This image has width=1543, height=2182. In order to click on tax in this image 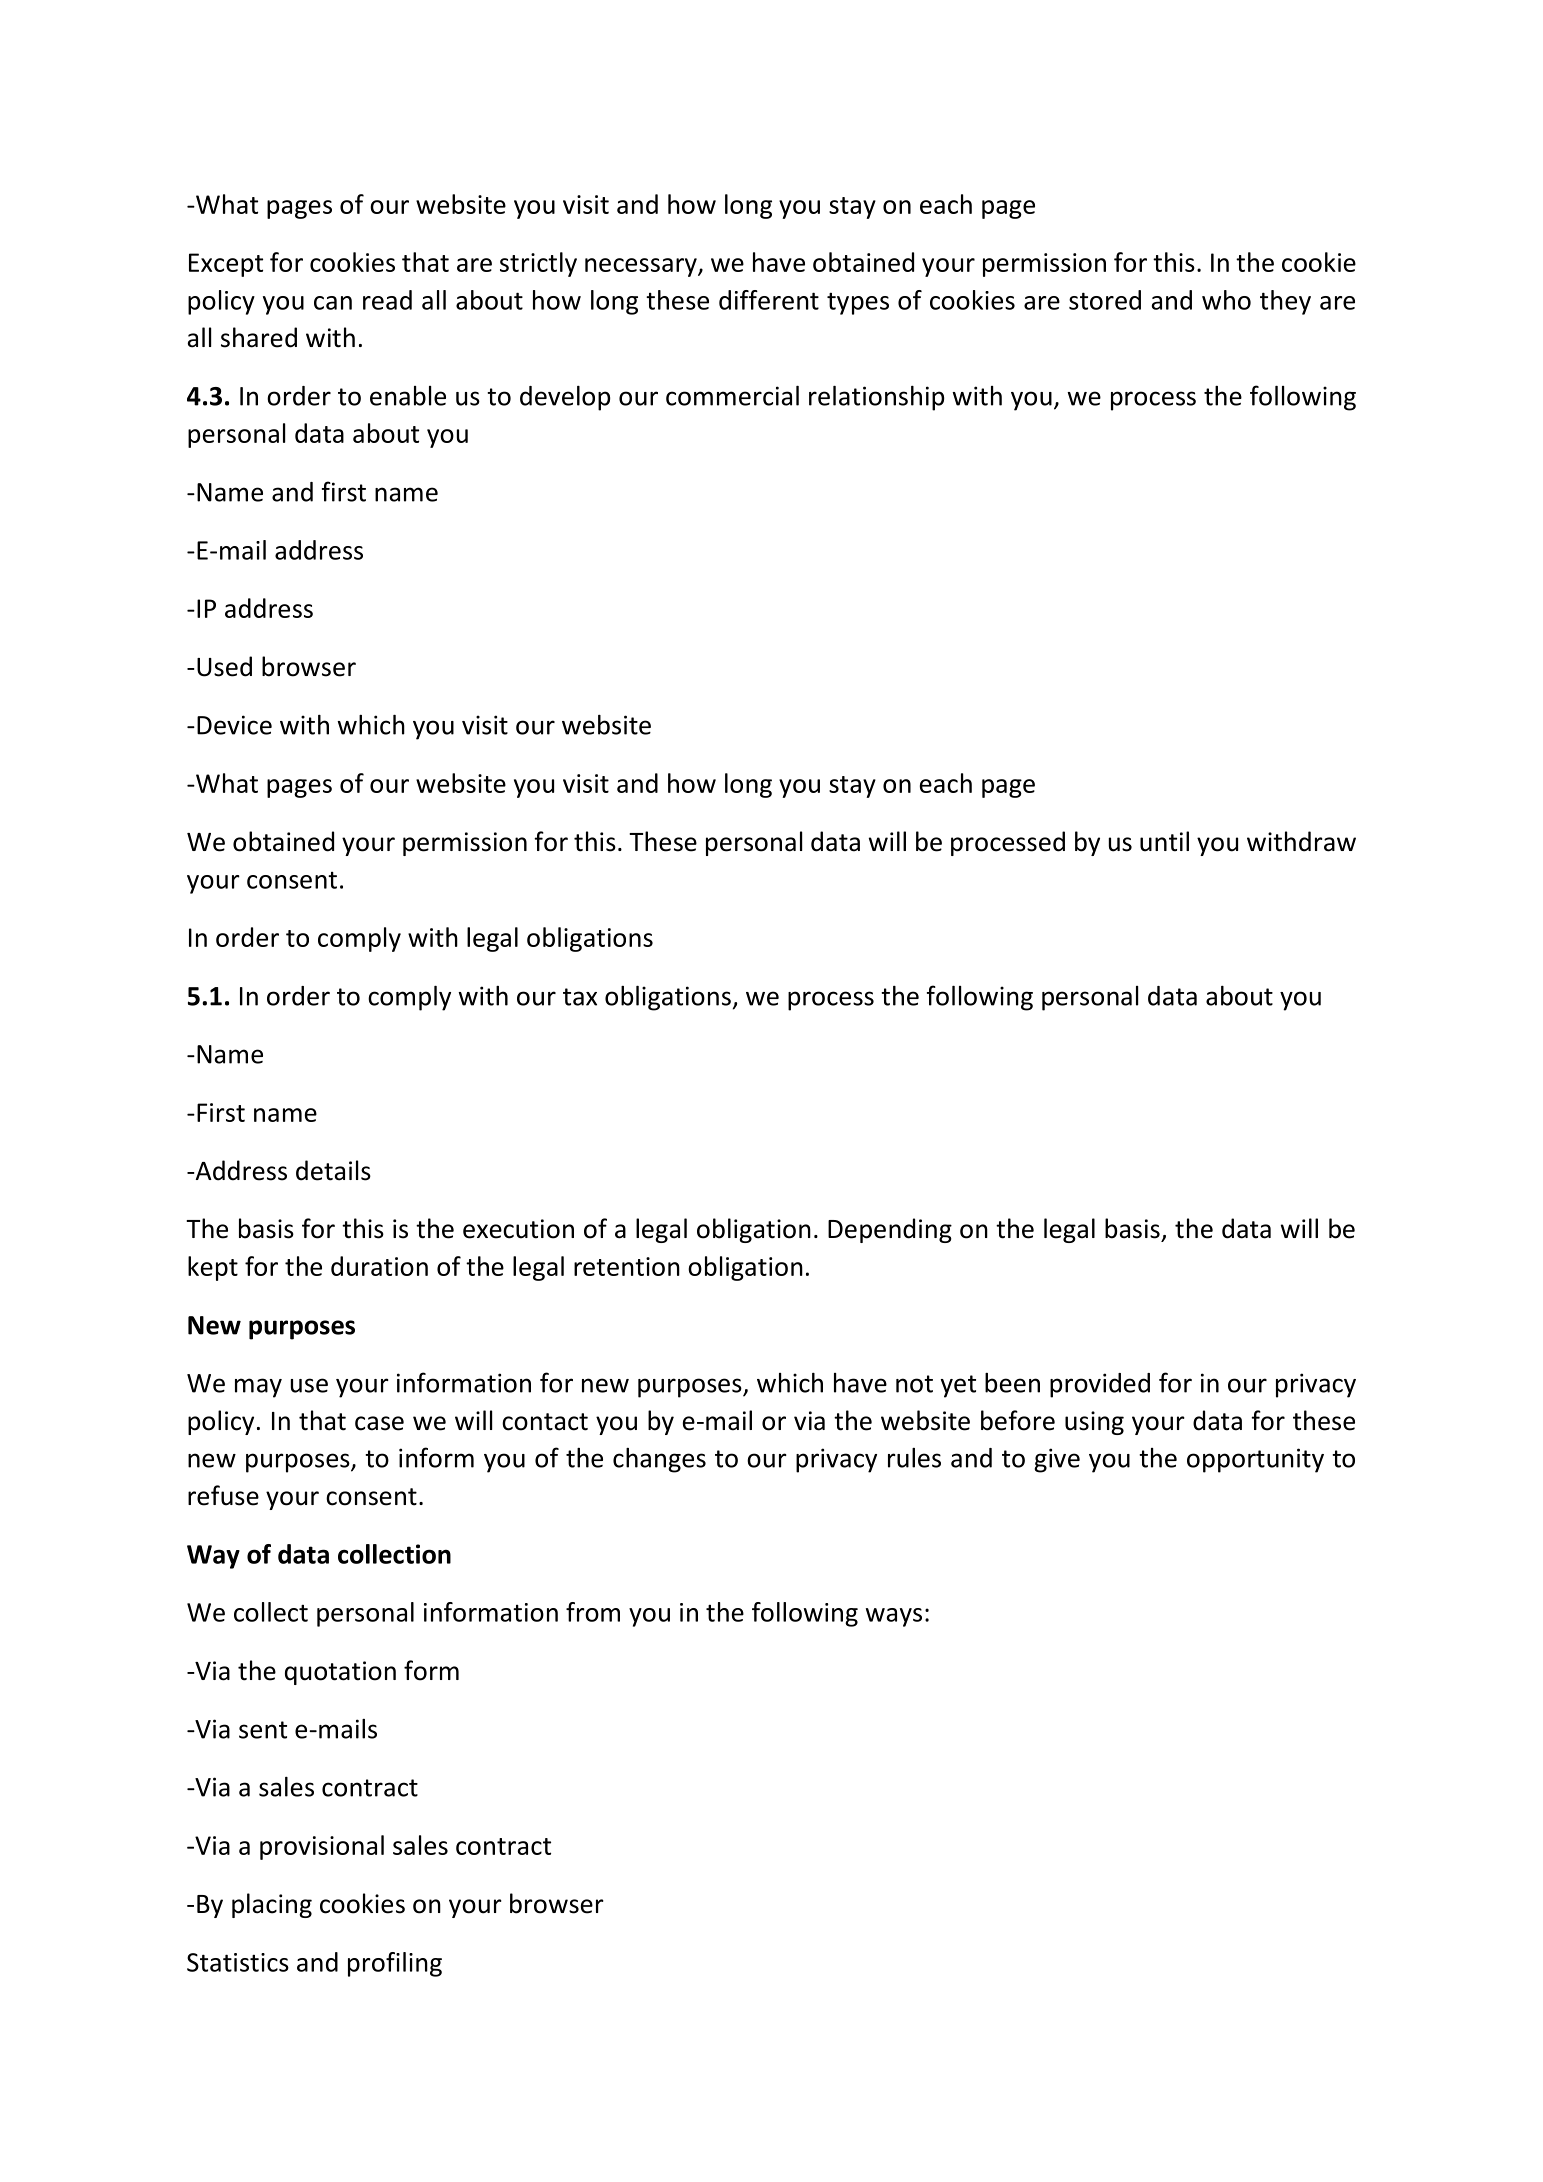, I will do `click(580, 997)`.
